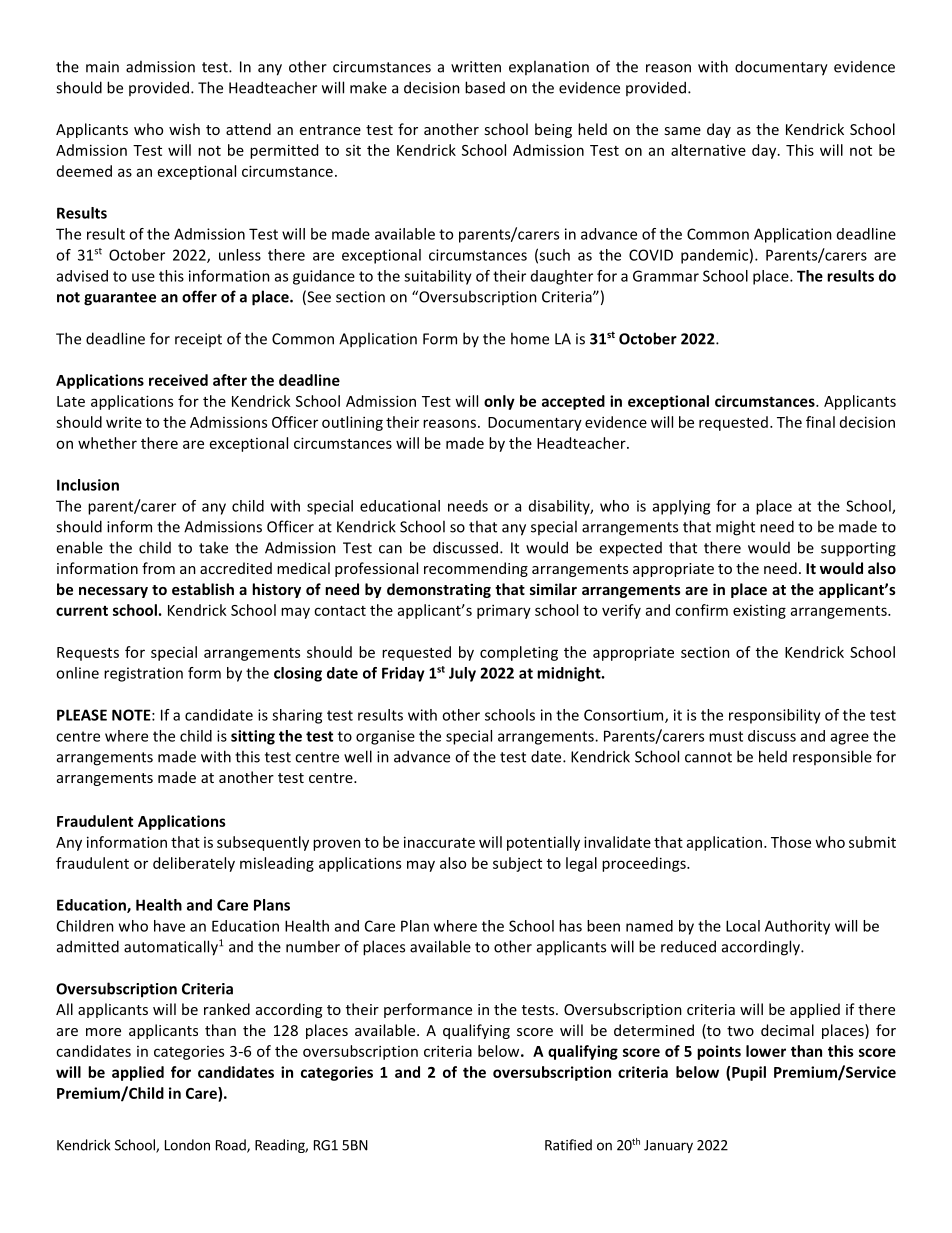  What do you see at coordinates (203, 589) in the screenshot?
I see `establish` at bounding box center [203, 589].
